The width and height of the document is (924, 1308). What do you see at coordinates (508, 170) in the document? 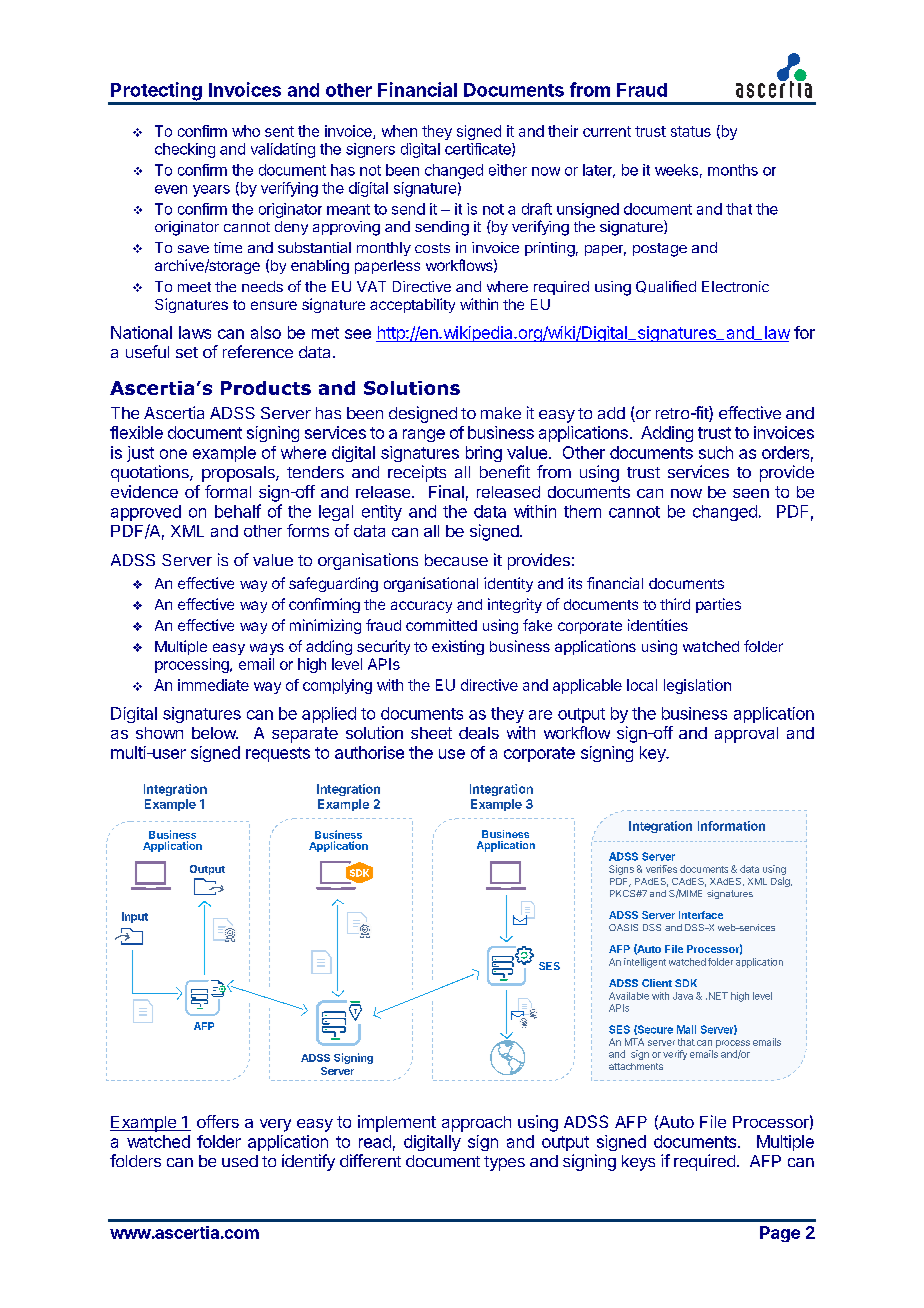
I see `either` at bounding box center [508, 170].
